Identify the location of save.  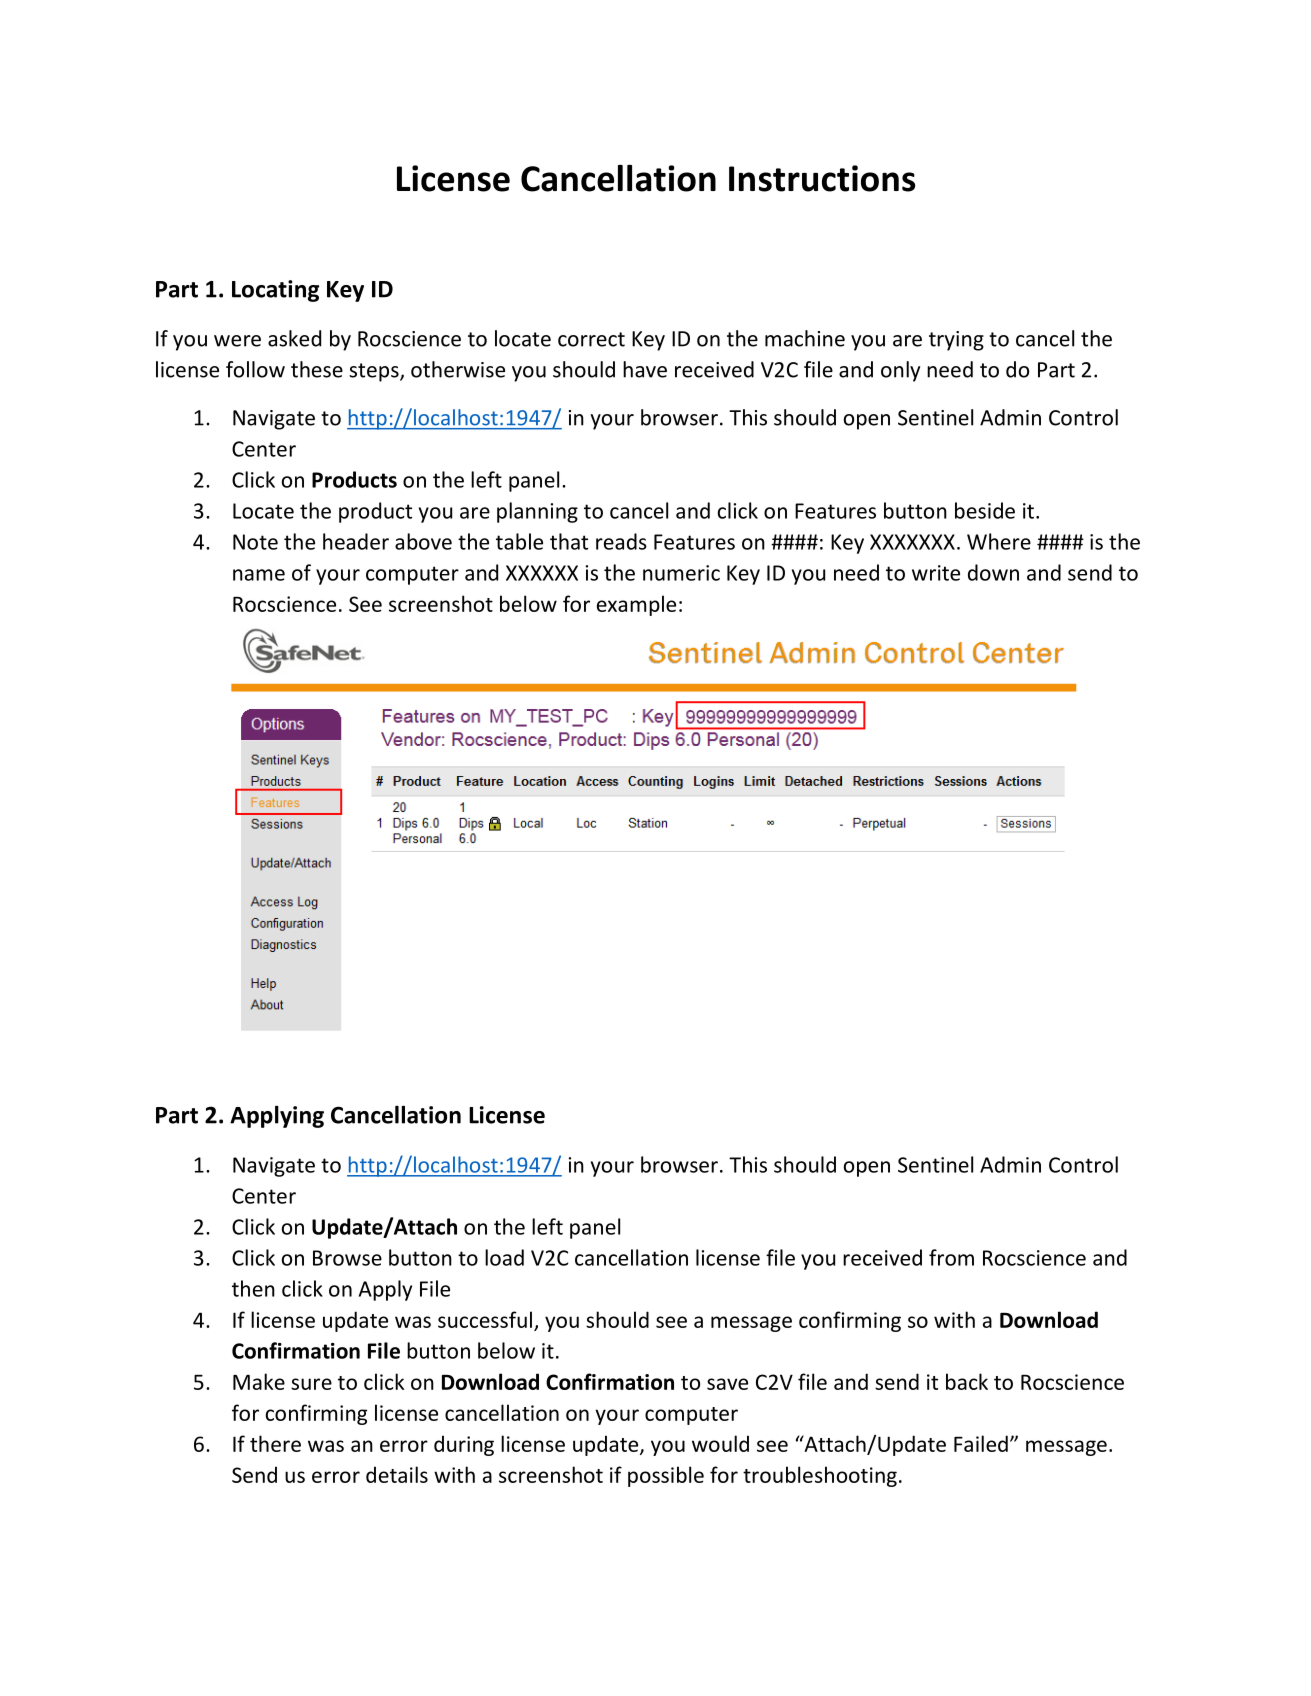
(727, 1384).
